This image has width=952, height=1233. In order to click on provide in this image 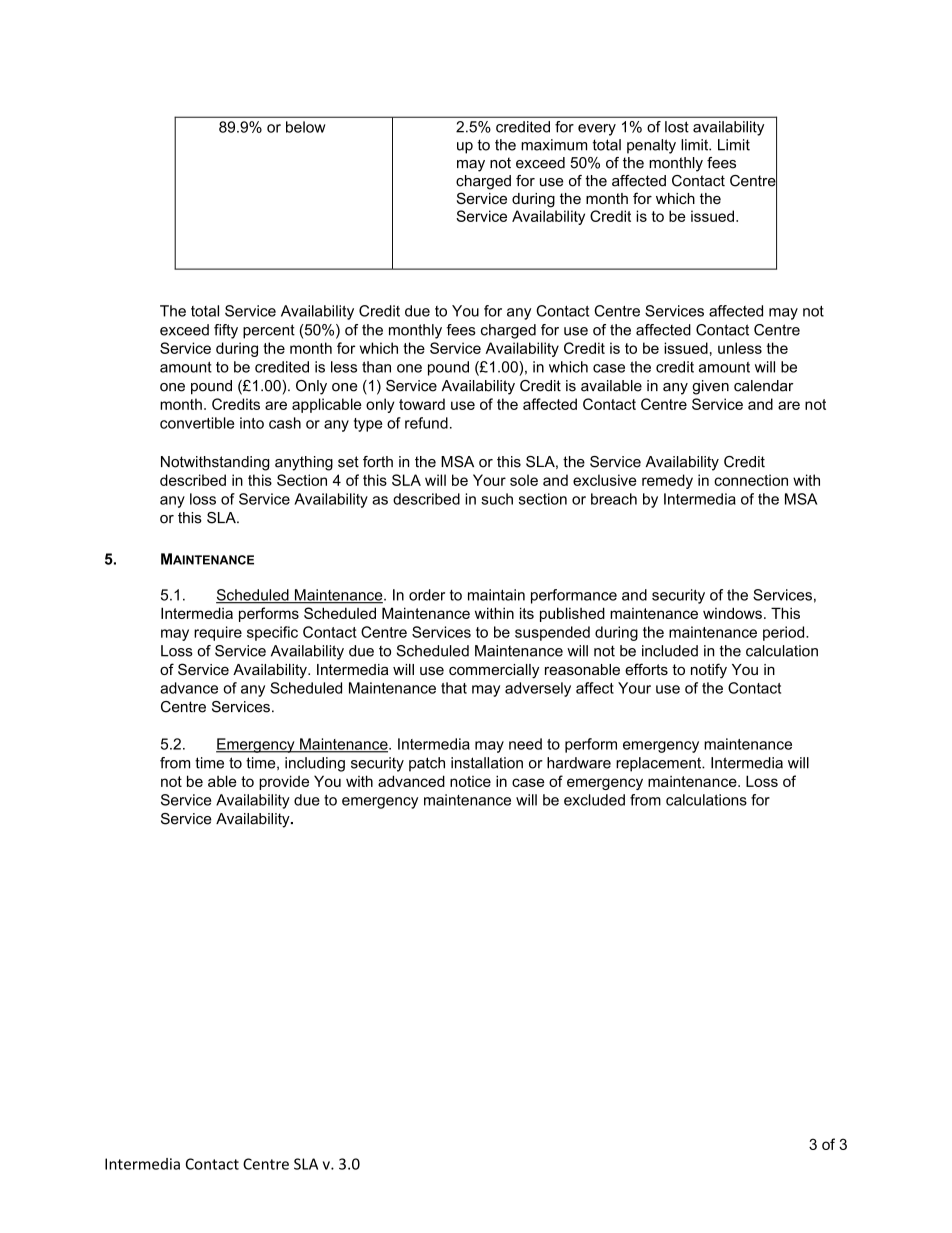, I will do `click(284, 782)`.
